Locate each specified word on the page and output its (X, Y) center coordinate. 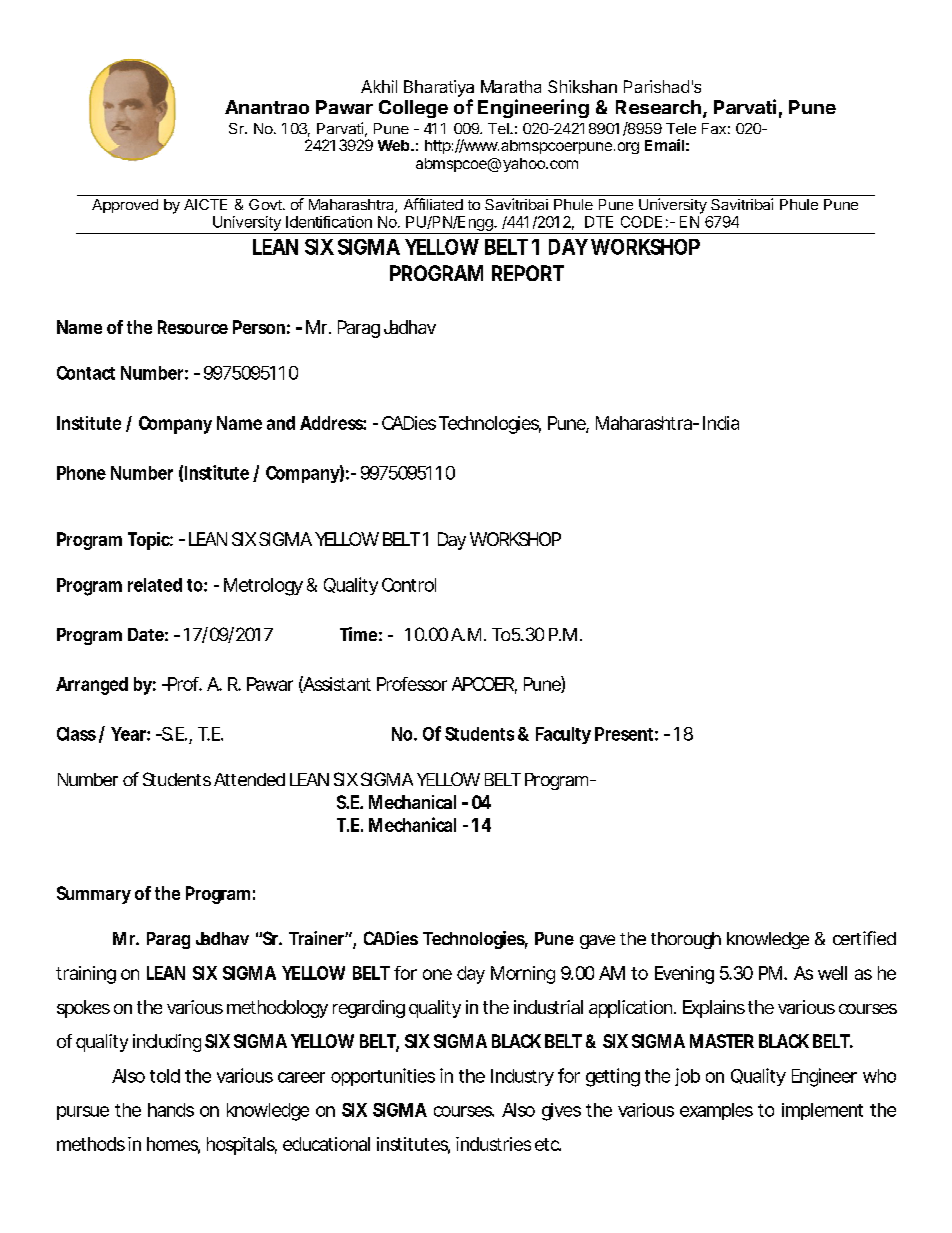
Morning (523, 975)
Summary (94, 895)
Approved (125, 206)
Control (409, 585)
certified (864, 938)
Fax (714, 128)
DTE (599, 222)
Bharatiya (439, 88)
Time (358, 634)
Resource (193, 327)
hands (171, 1110)
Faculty (563, 735)
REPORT (528, 273)
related (155, 585)
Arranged (92, 686)
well (832, 973)
